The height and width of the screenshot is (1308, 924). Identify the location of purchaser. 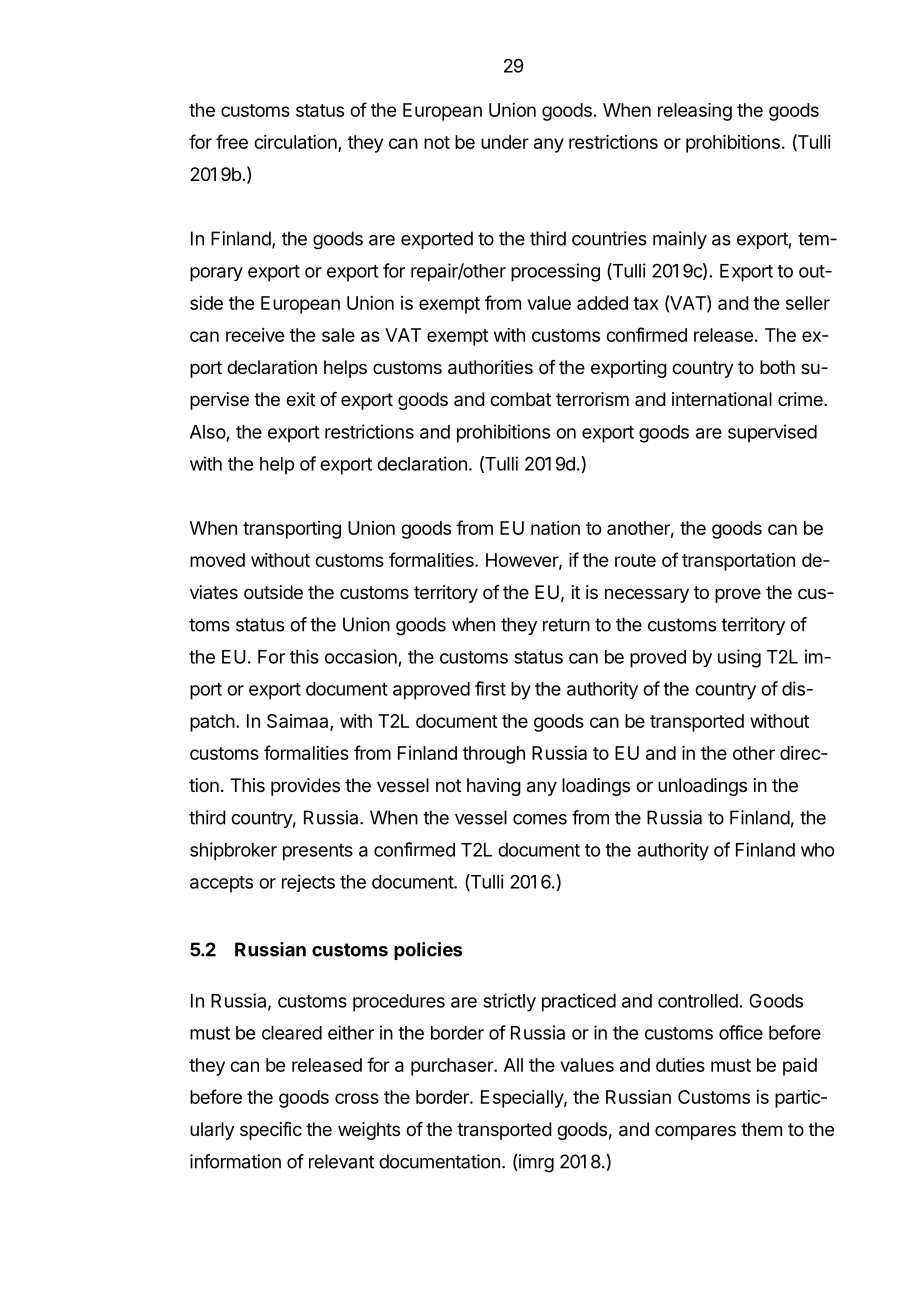
(453, 1067).
